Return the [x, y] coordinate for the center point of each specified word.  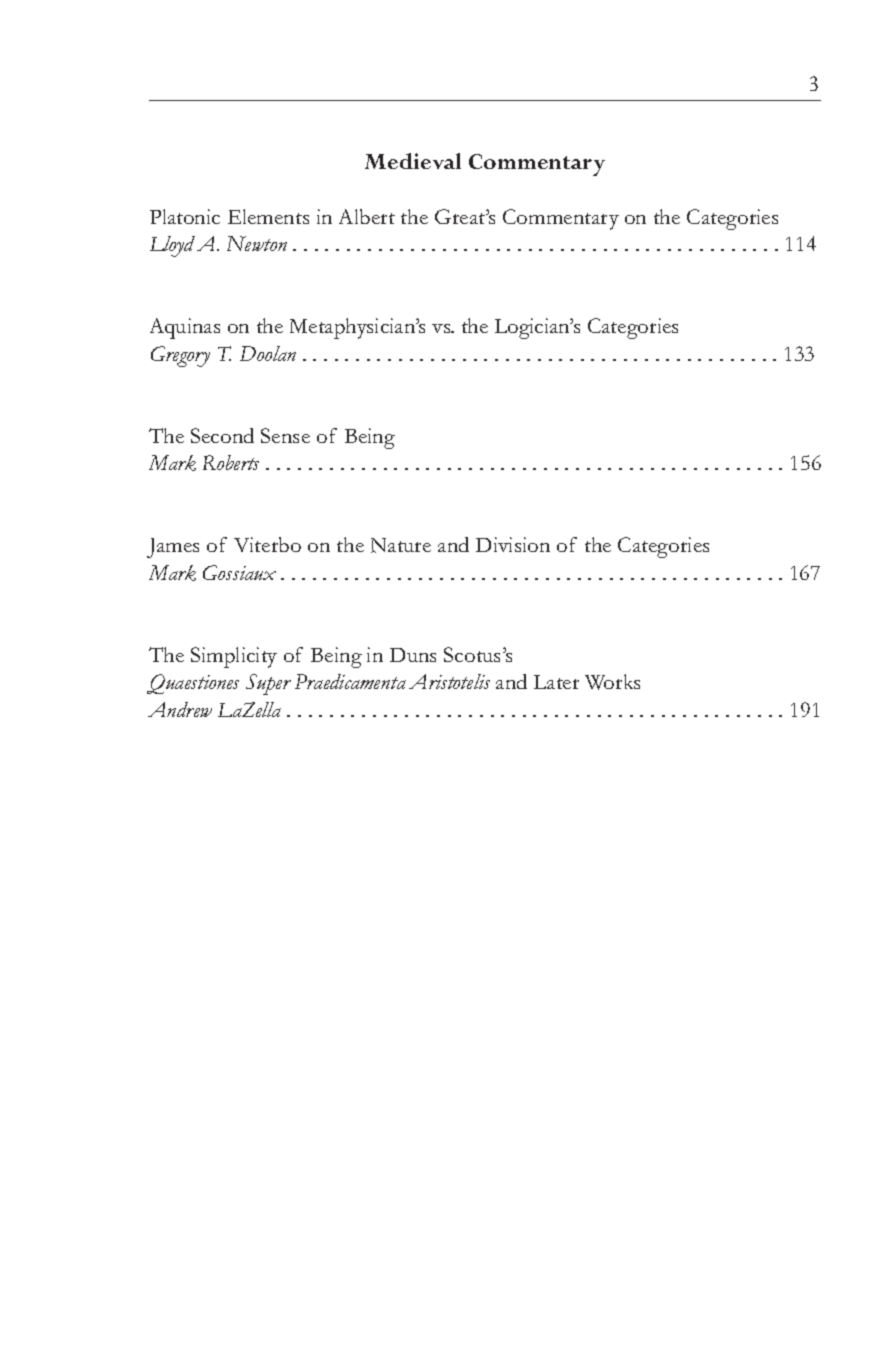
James [173, 548]
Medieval [413, 161]
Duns [413, 655]
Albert [367, 216]
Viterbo [267, 544]
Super [268, 684]
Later [556, 682]
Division [513, 544]
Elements [268, 216]
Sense [285, 435]
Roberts [231, 462]
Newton [257, 243]
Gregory [180, 356]
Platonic [185, 216]
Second [222, 435]
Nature [401, 545]
